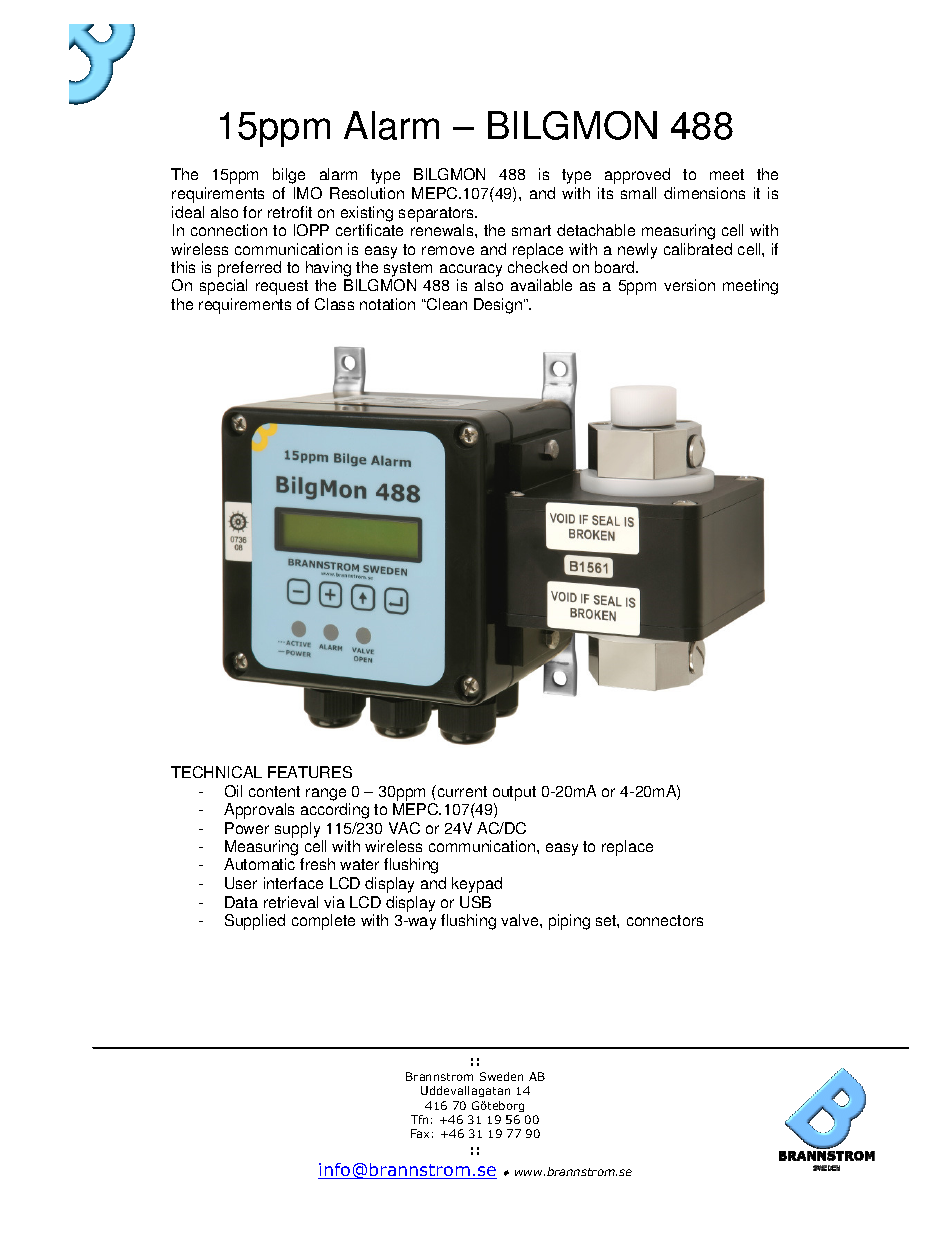  Describe the element at coordinates (461, 791) in the image. I see `current` at that location.
